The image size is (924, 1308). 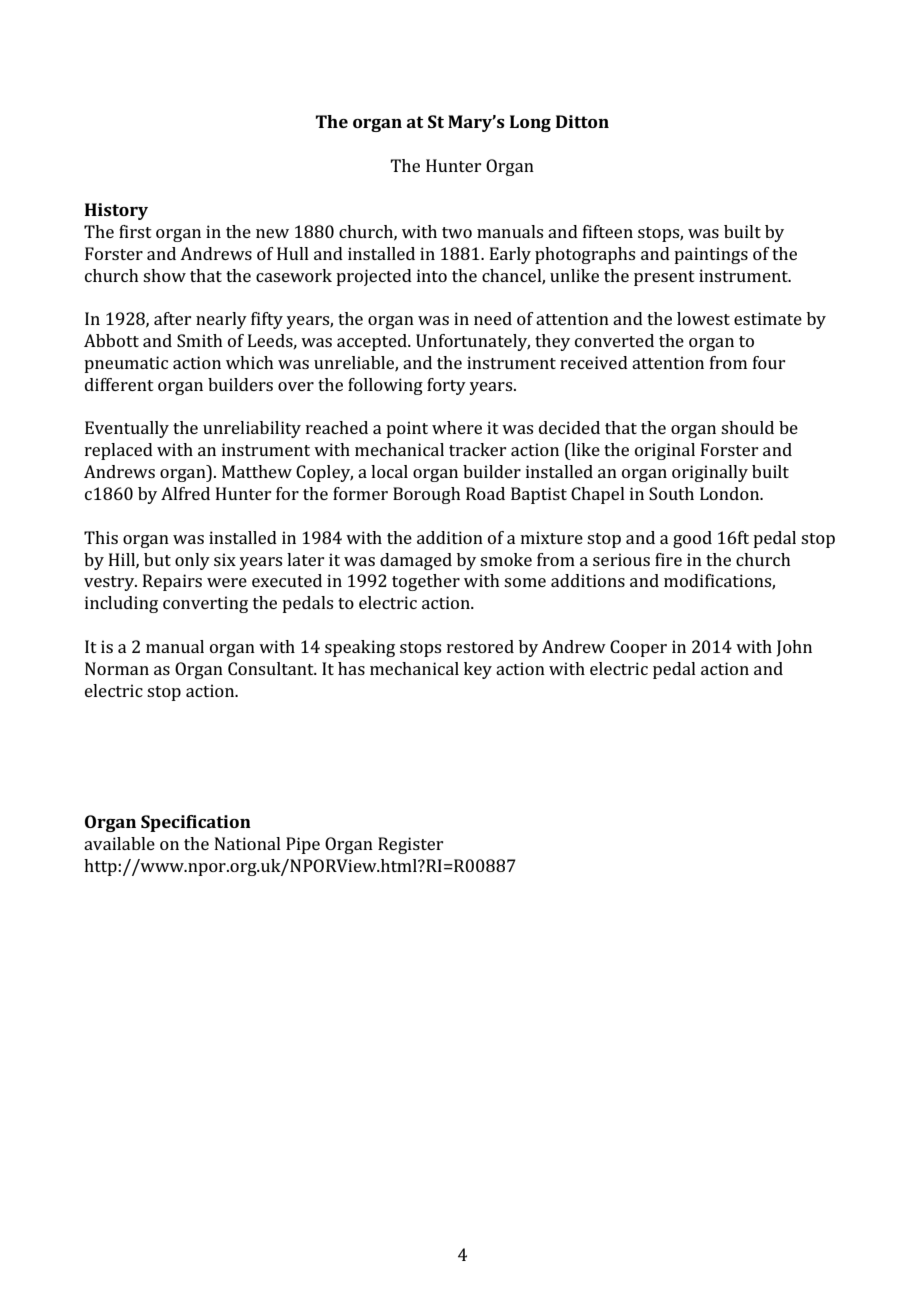 I want to click on Specification, so click(x=196, y=823).
